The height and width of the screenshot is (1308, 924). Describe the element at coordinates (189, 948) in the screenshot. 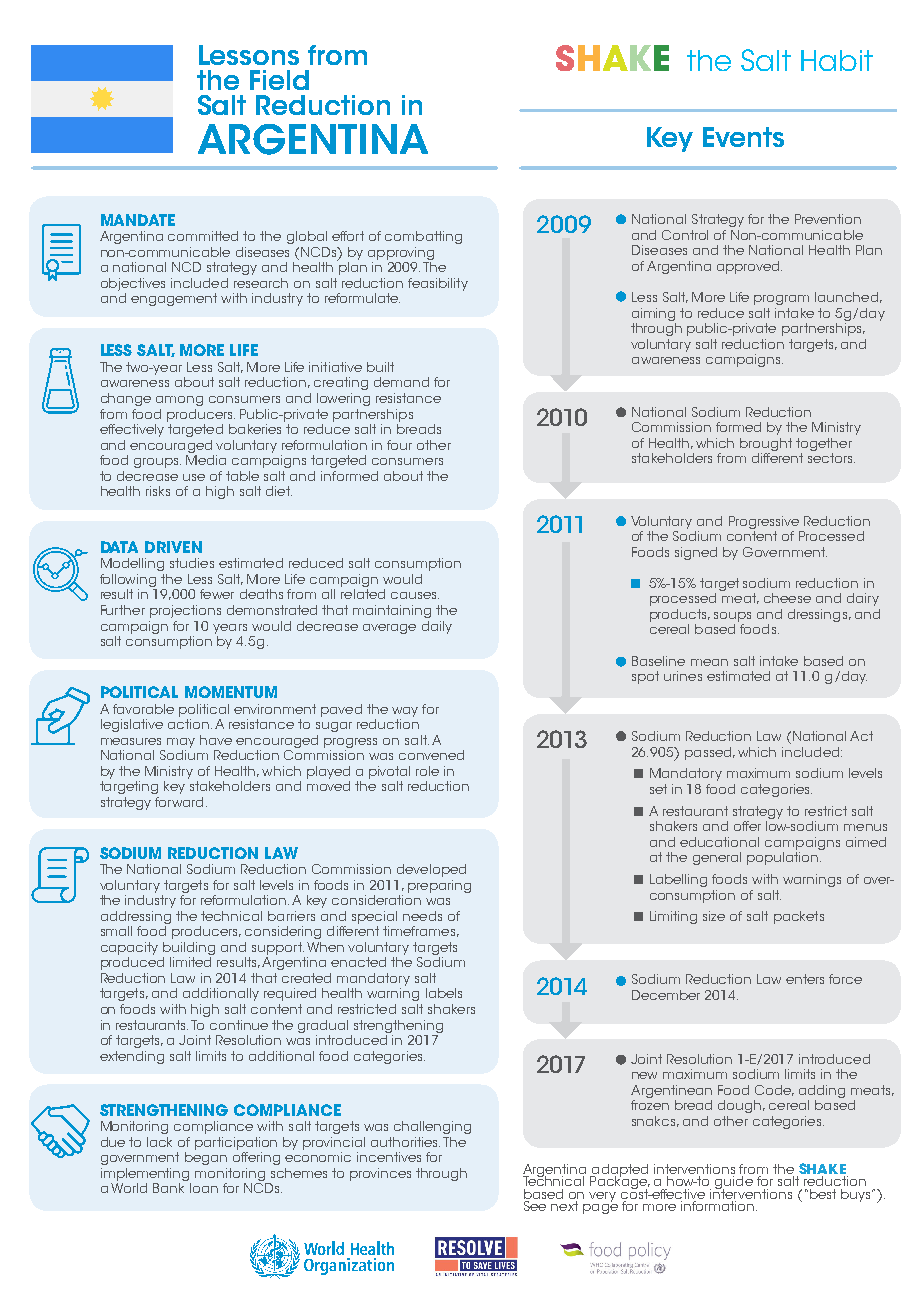

I see `building` at that location.
